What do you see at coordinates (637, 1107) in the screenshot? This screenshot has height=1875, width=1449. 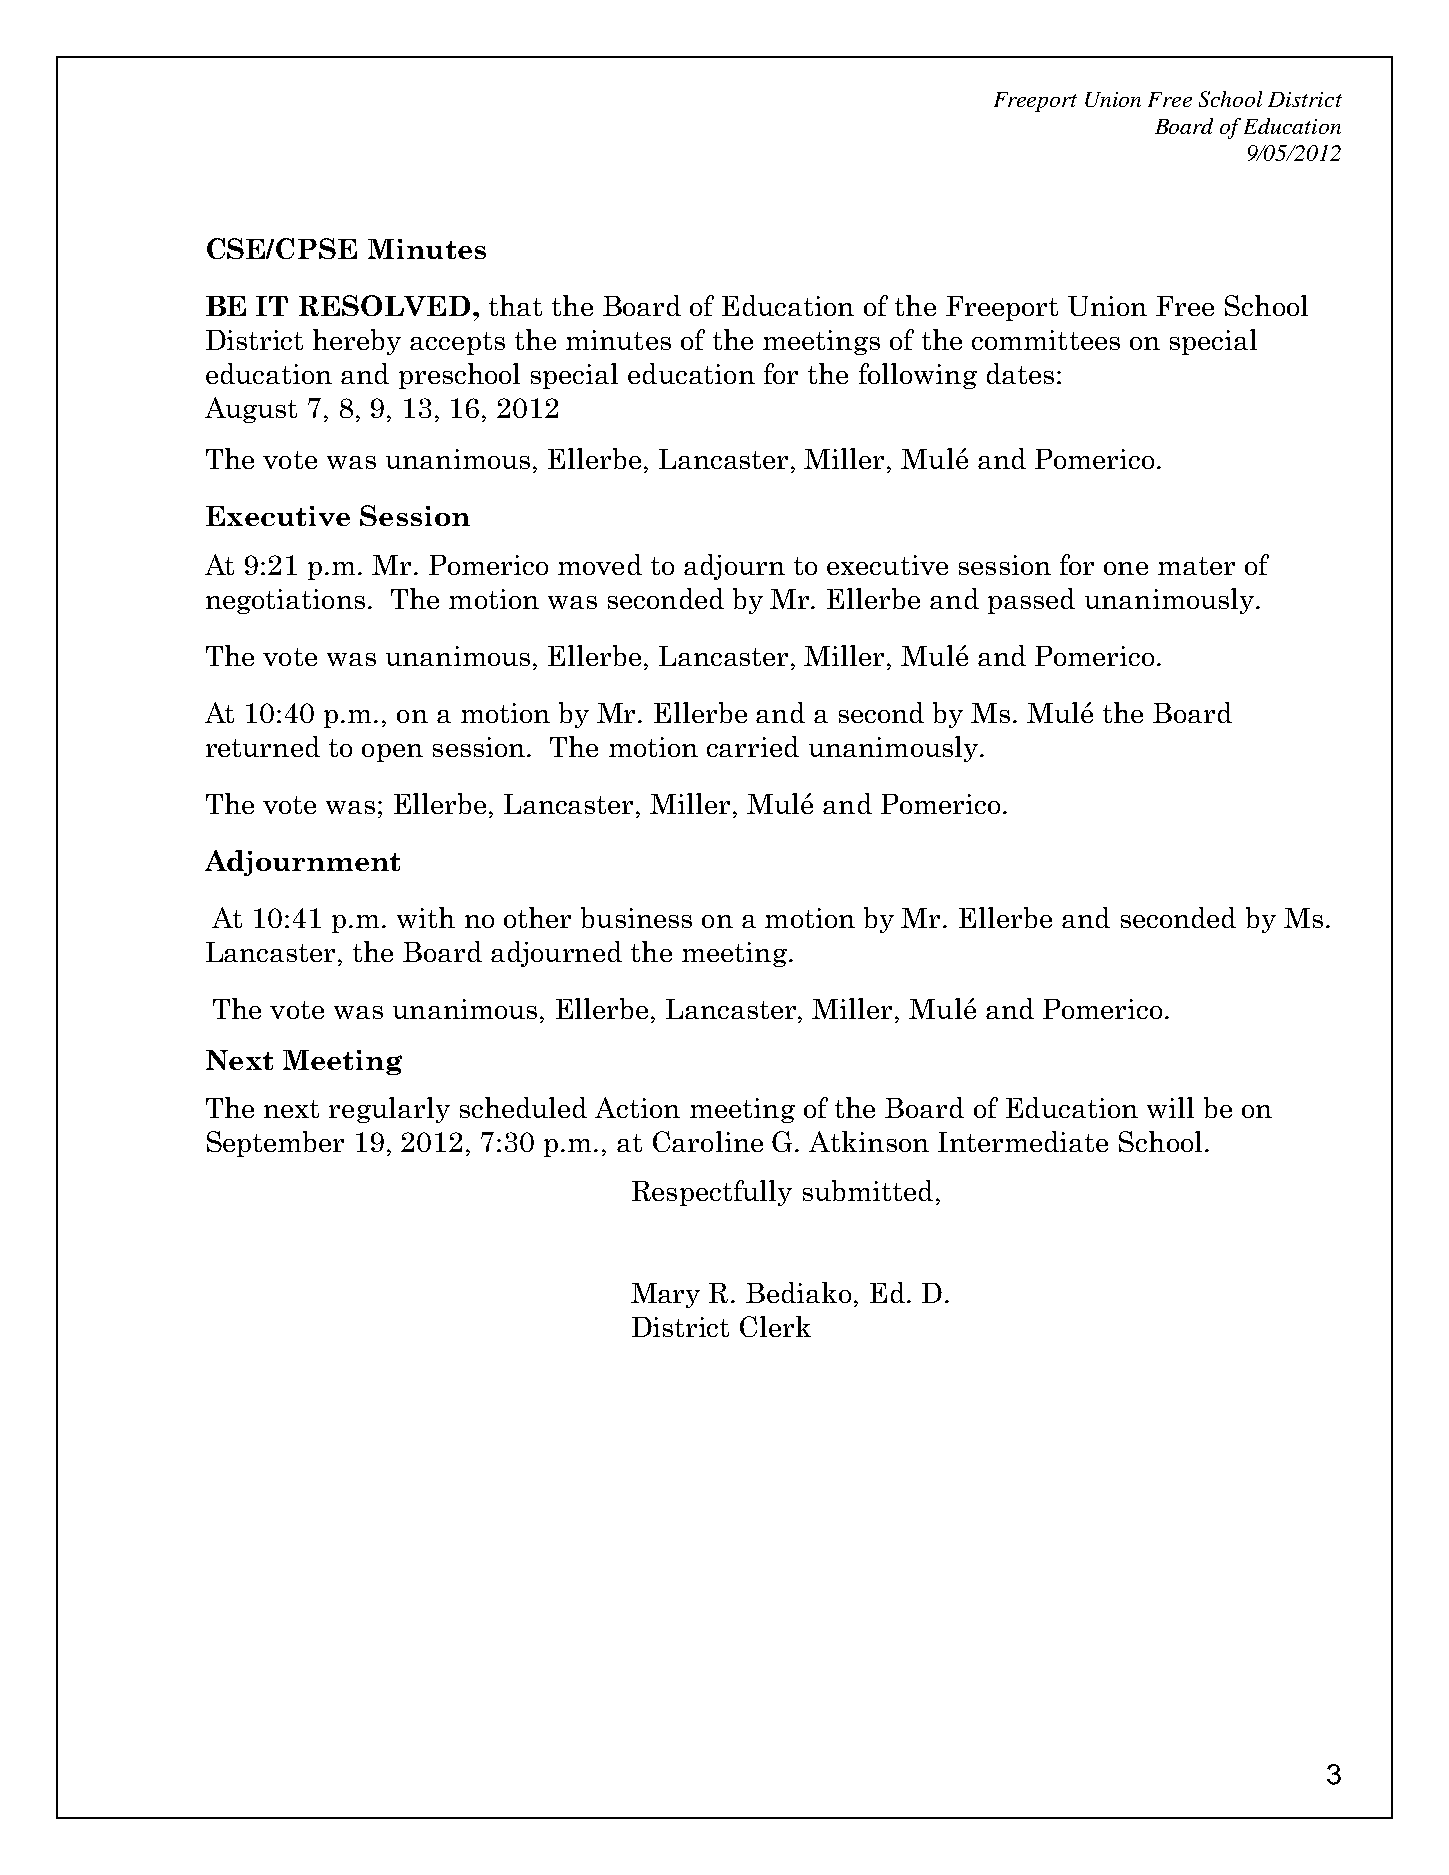 I see `Action` at bounding box center [637, 1107].
